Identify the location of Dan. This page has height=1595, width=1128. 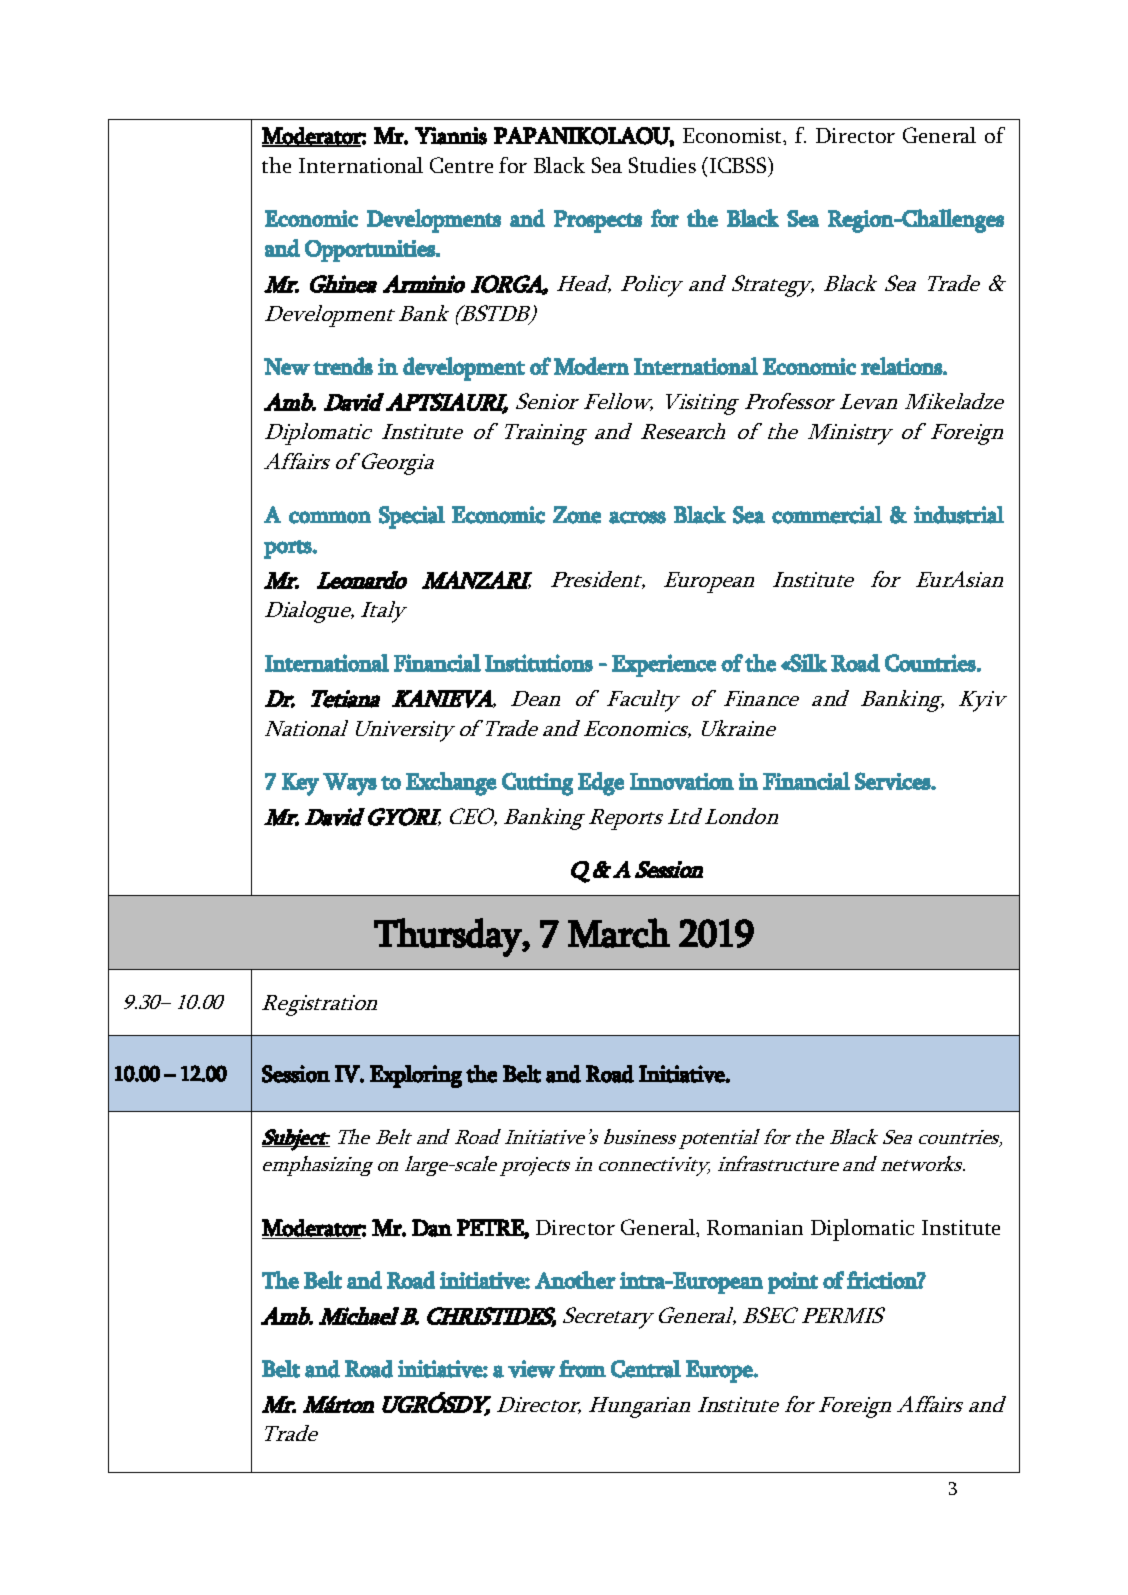
(432, 1228).
